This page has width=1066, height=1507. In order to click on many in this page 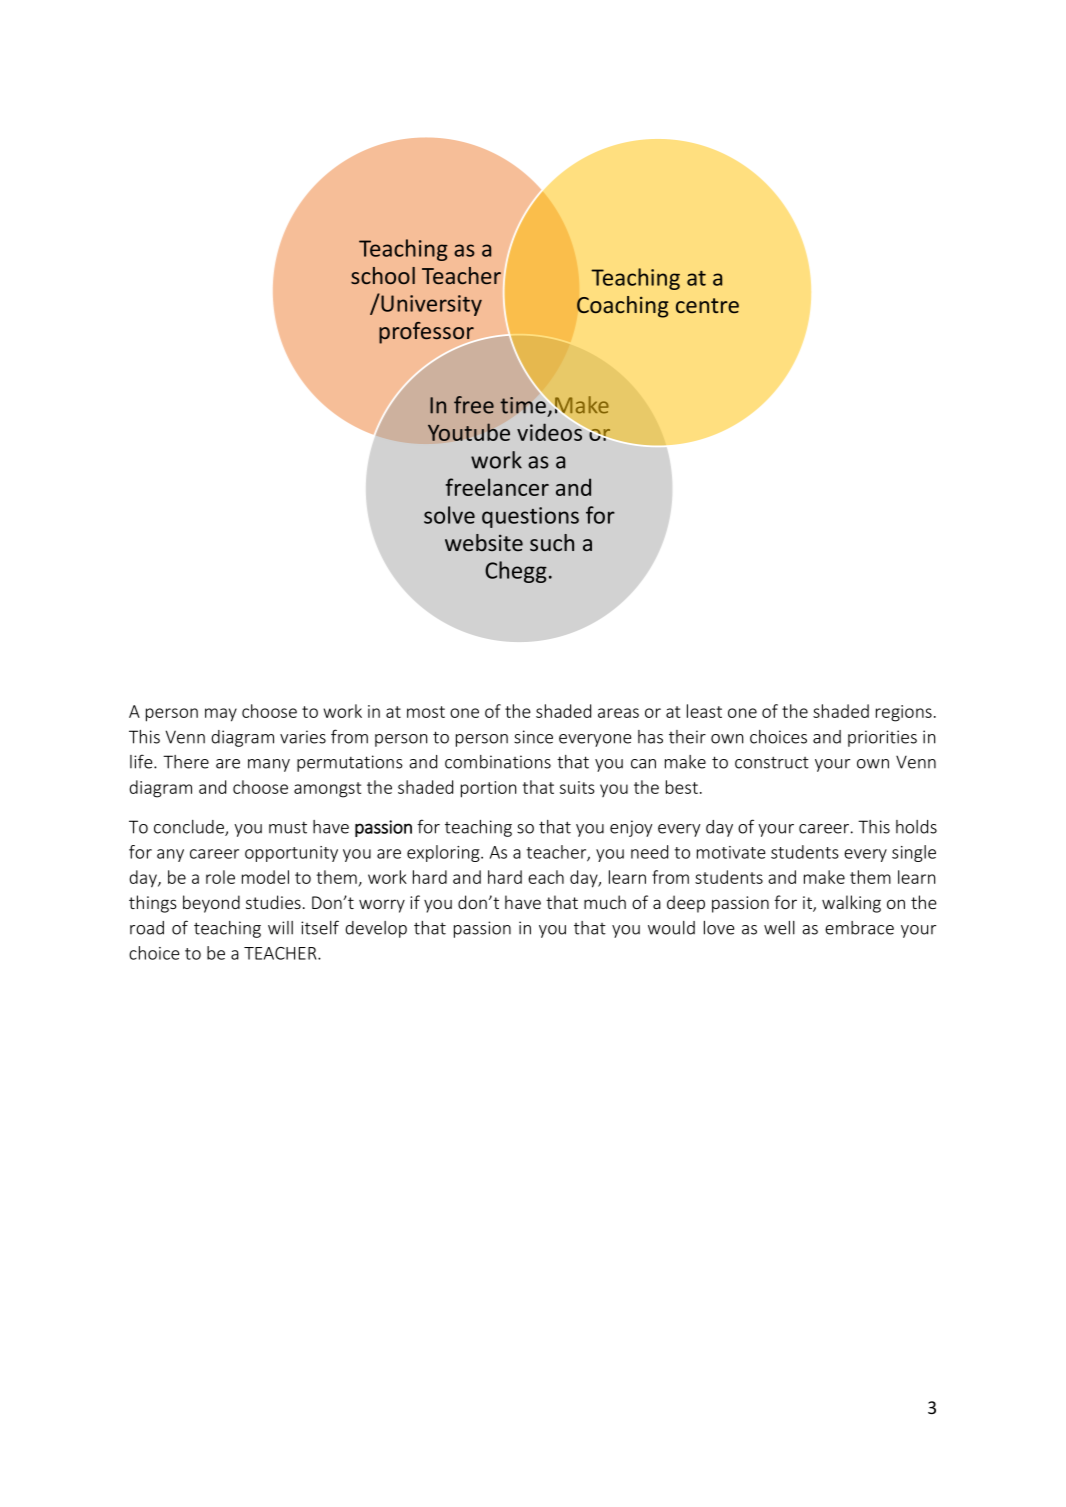, I will do `click(269, 765)`.
